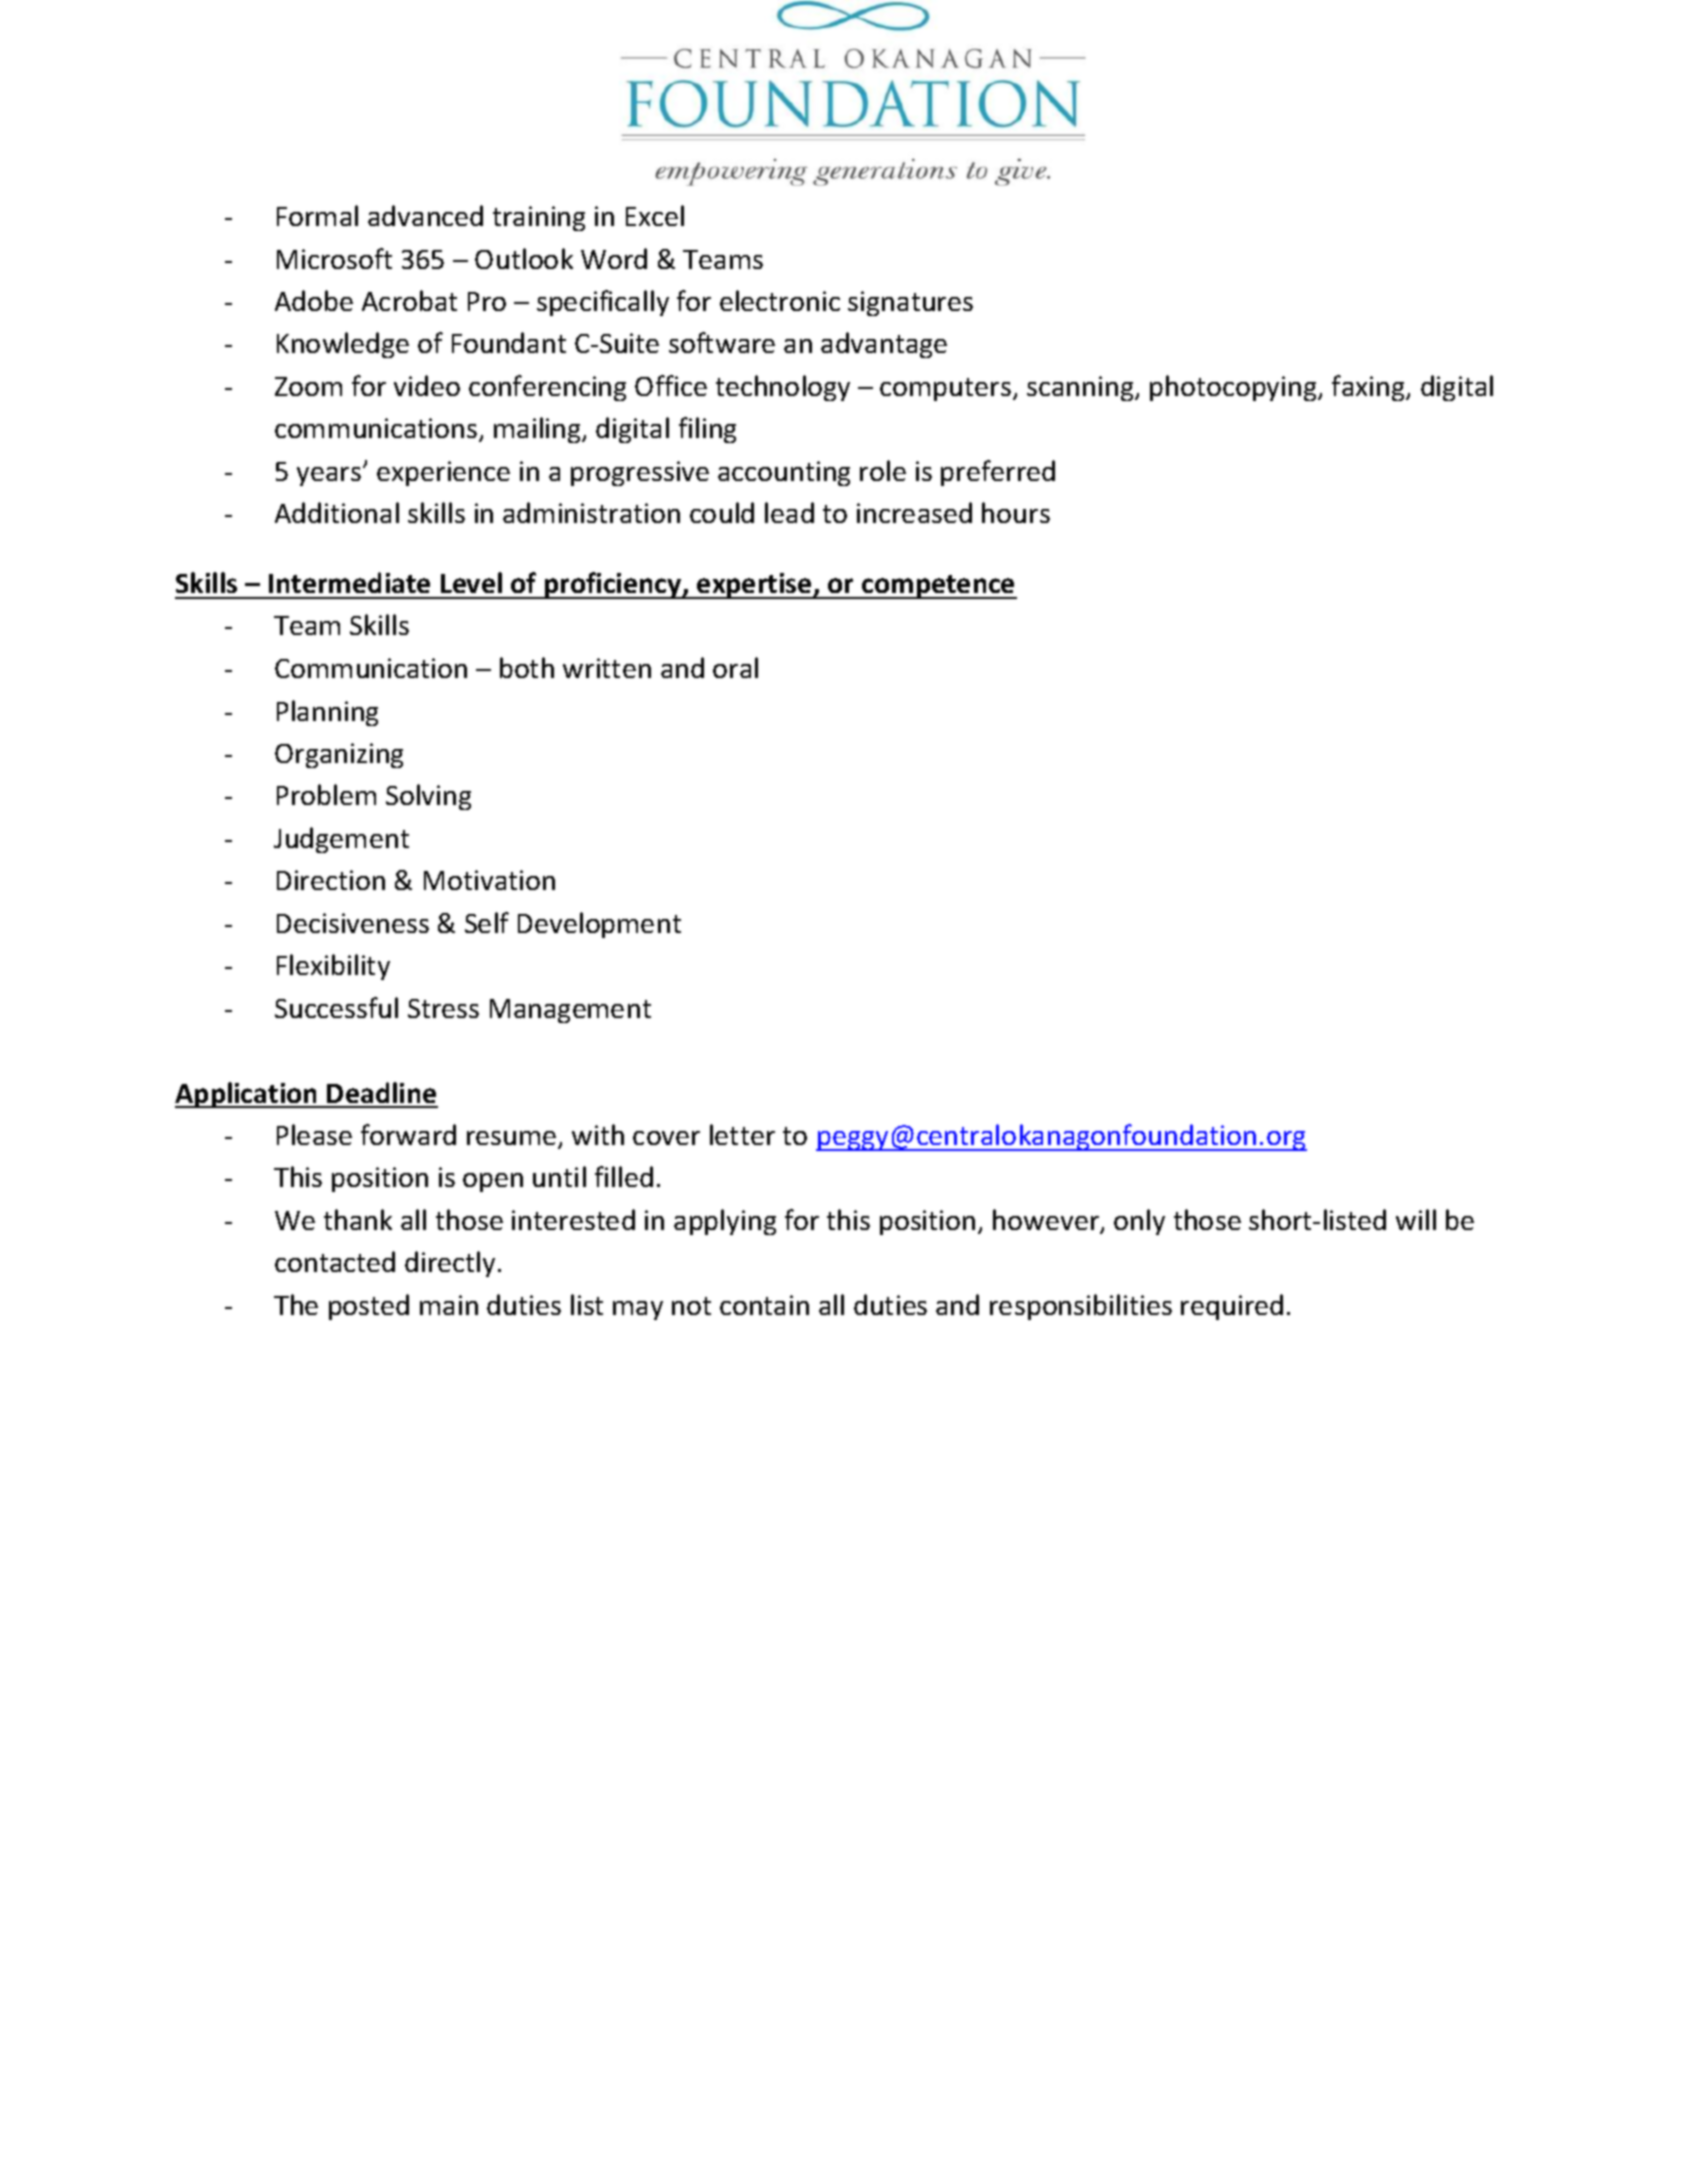 Image resolution: width=1682 pixels, height=2177 pixels. What do you see at coordinates (335, 1261) in the screenshot?
I see `contacted` at bounding box center [335, 1261].
